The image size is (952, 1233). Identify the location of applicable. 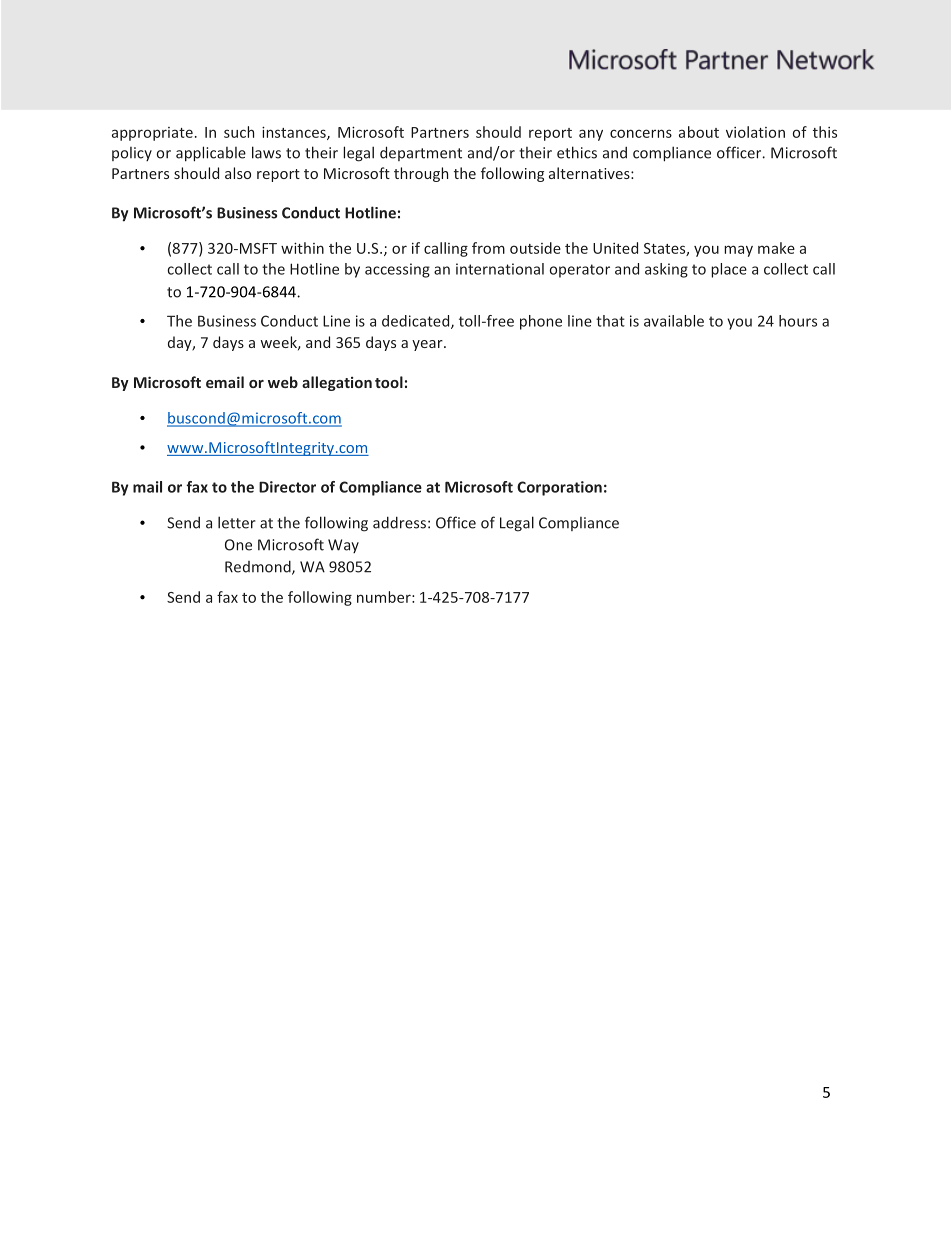
(211, 154).
